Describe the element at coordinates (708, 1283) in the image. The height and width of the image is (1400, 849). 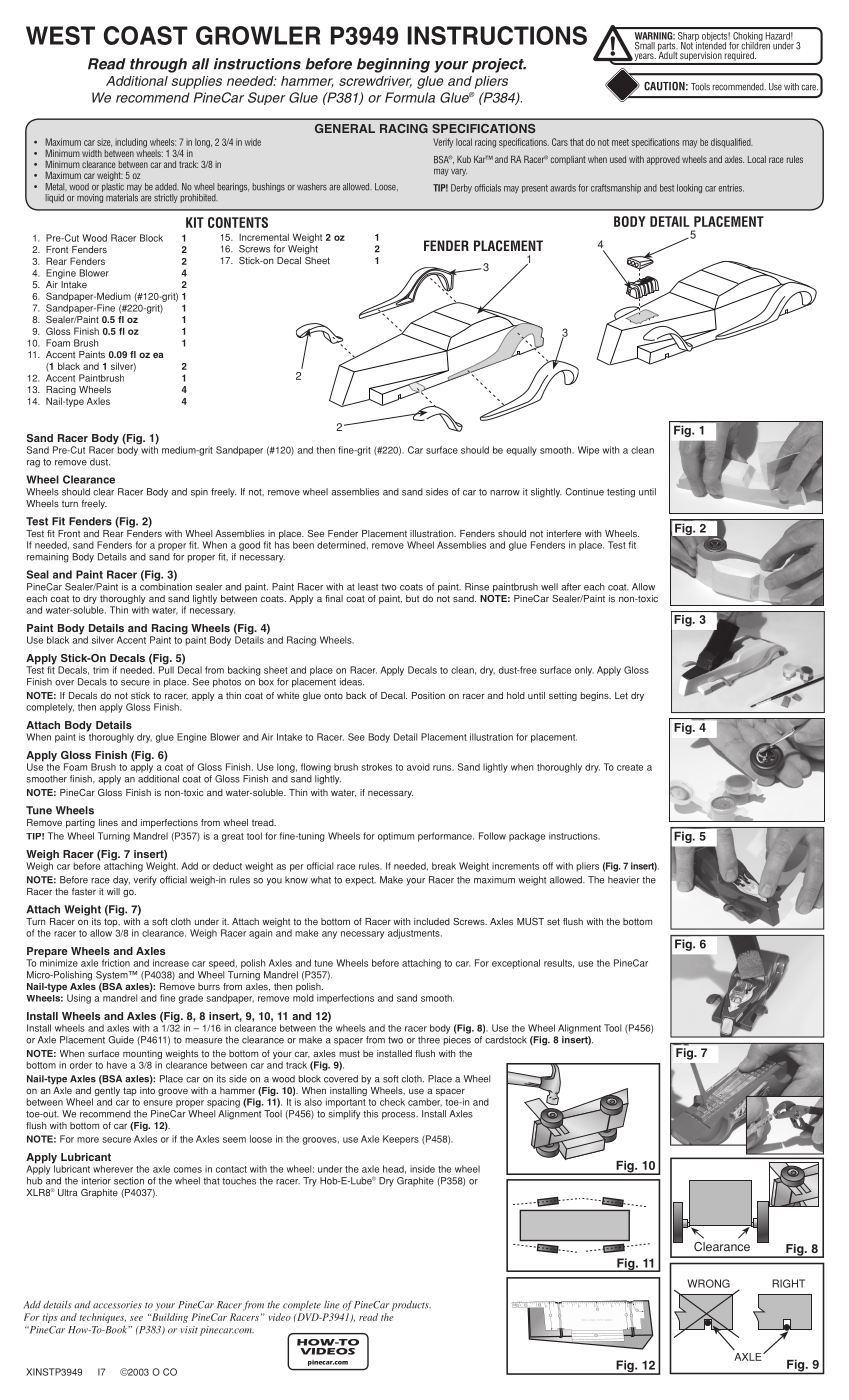
I see `WRONG` at that location.
